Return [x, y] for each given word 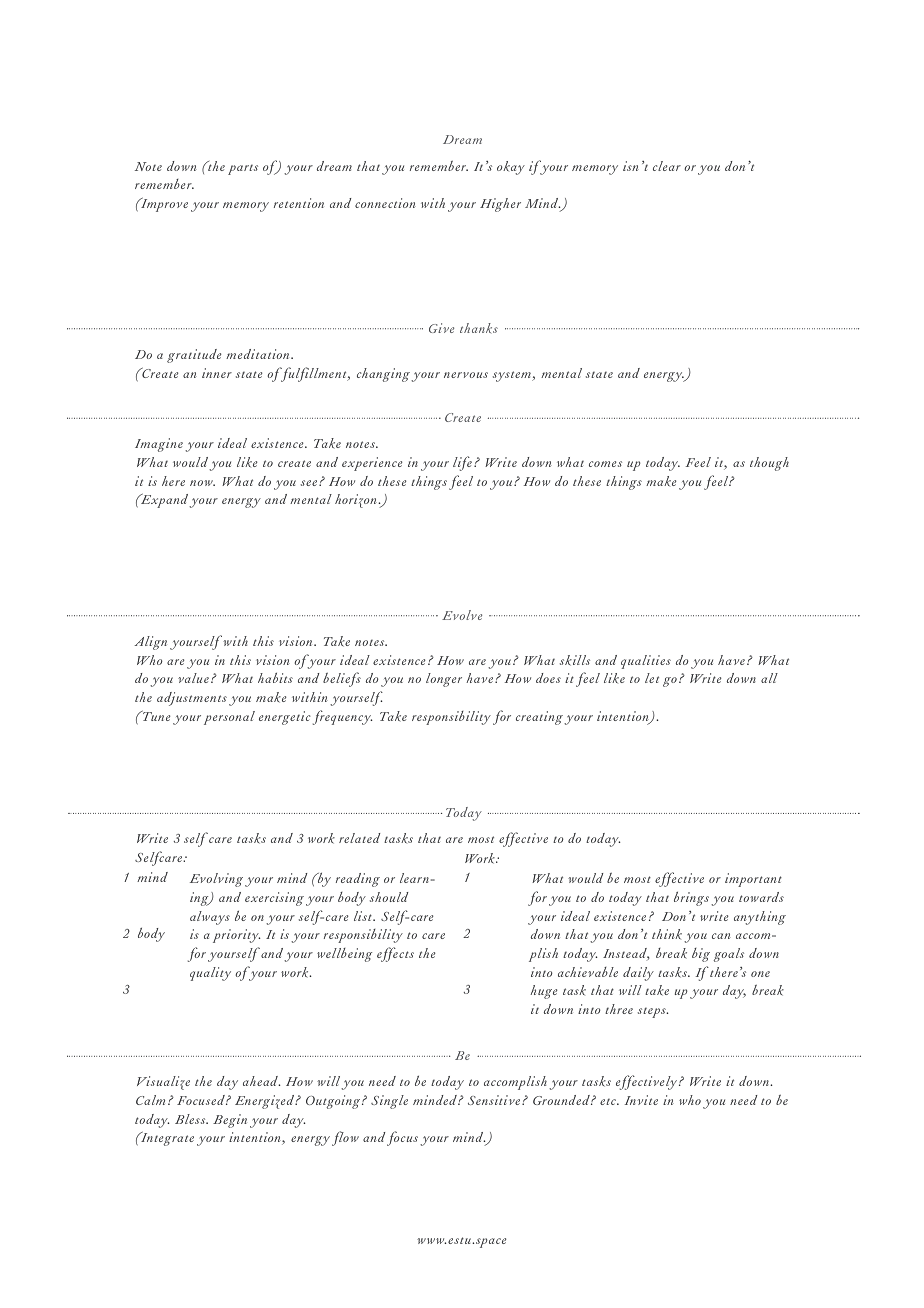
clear [667, 166]
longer [444, 680]
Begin [230, 1121]
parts [243, 170]
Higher [500, 205]
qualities [646, 662]
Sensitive [495, 1100]
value [193, 678]
